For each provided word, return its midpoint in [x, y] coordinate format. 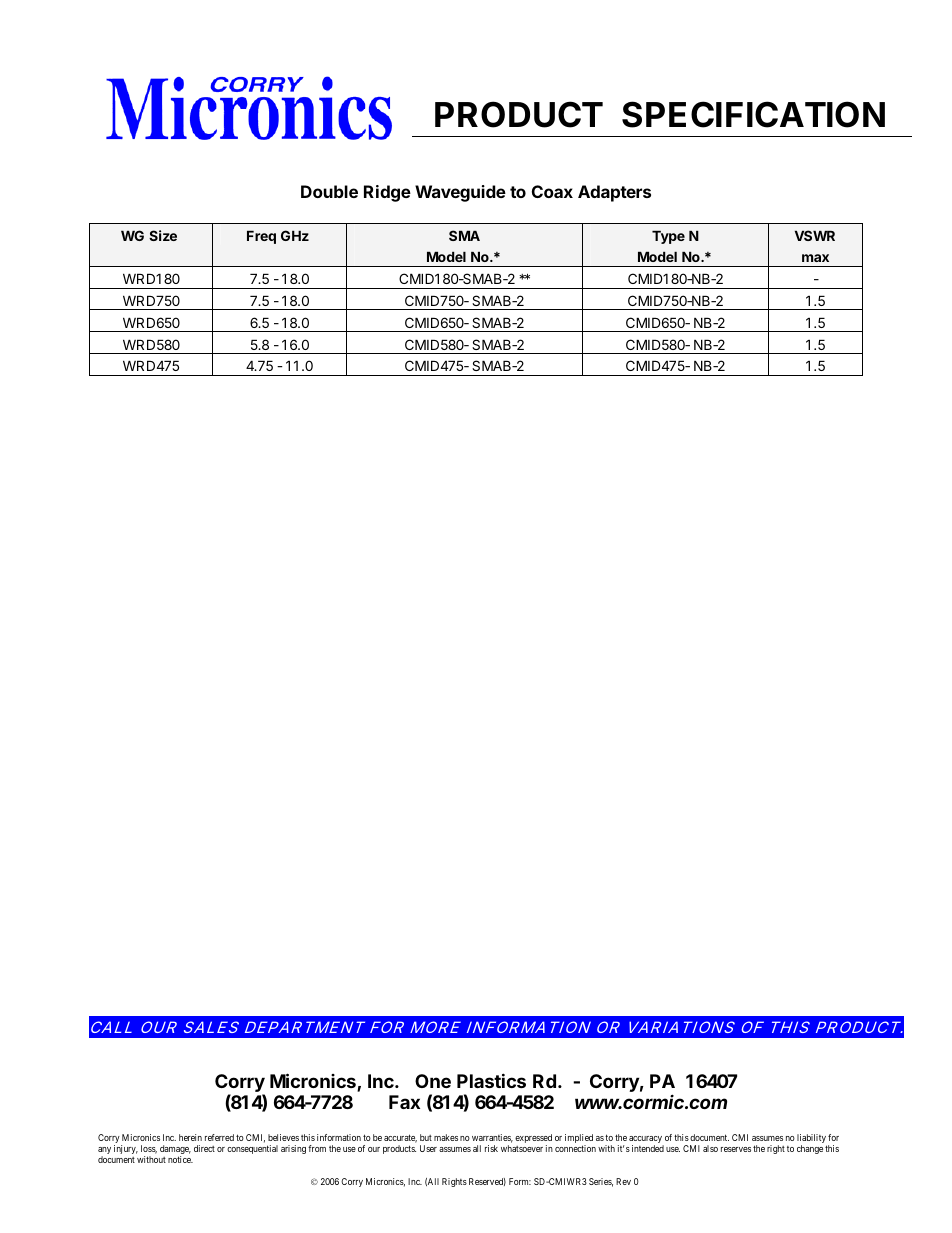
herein [190, 1137]
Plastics [491, 1080]
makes [446, 1137]
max [815, 258]
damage [175, 1151]
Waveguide [460, 193]
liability [812, 1140]
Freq [261, 237]
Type [668, 237]
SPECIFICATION [753, 114]
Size [163, 235]
